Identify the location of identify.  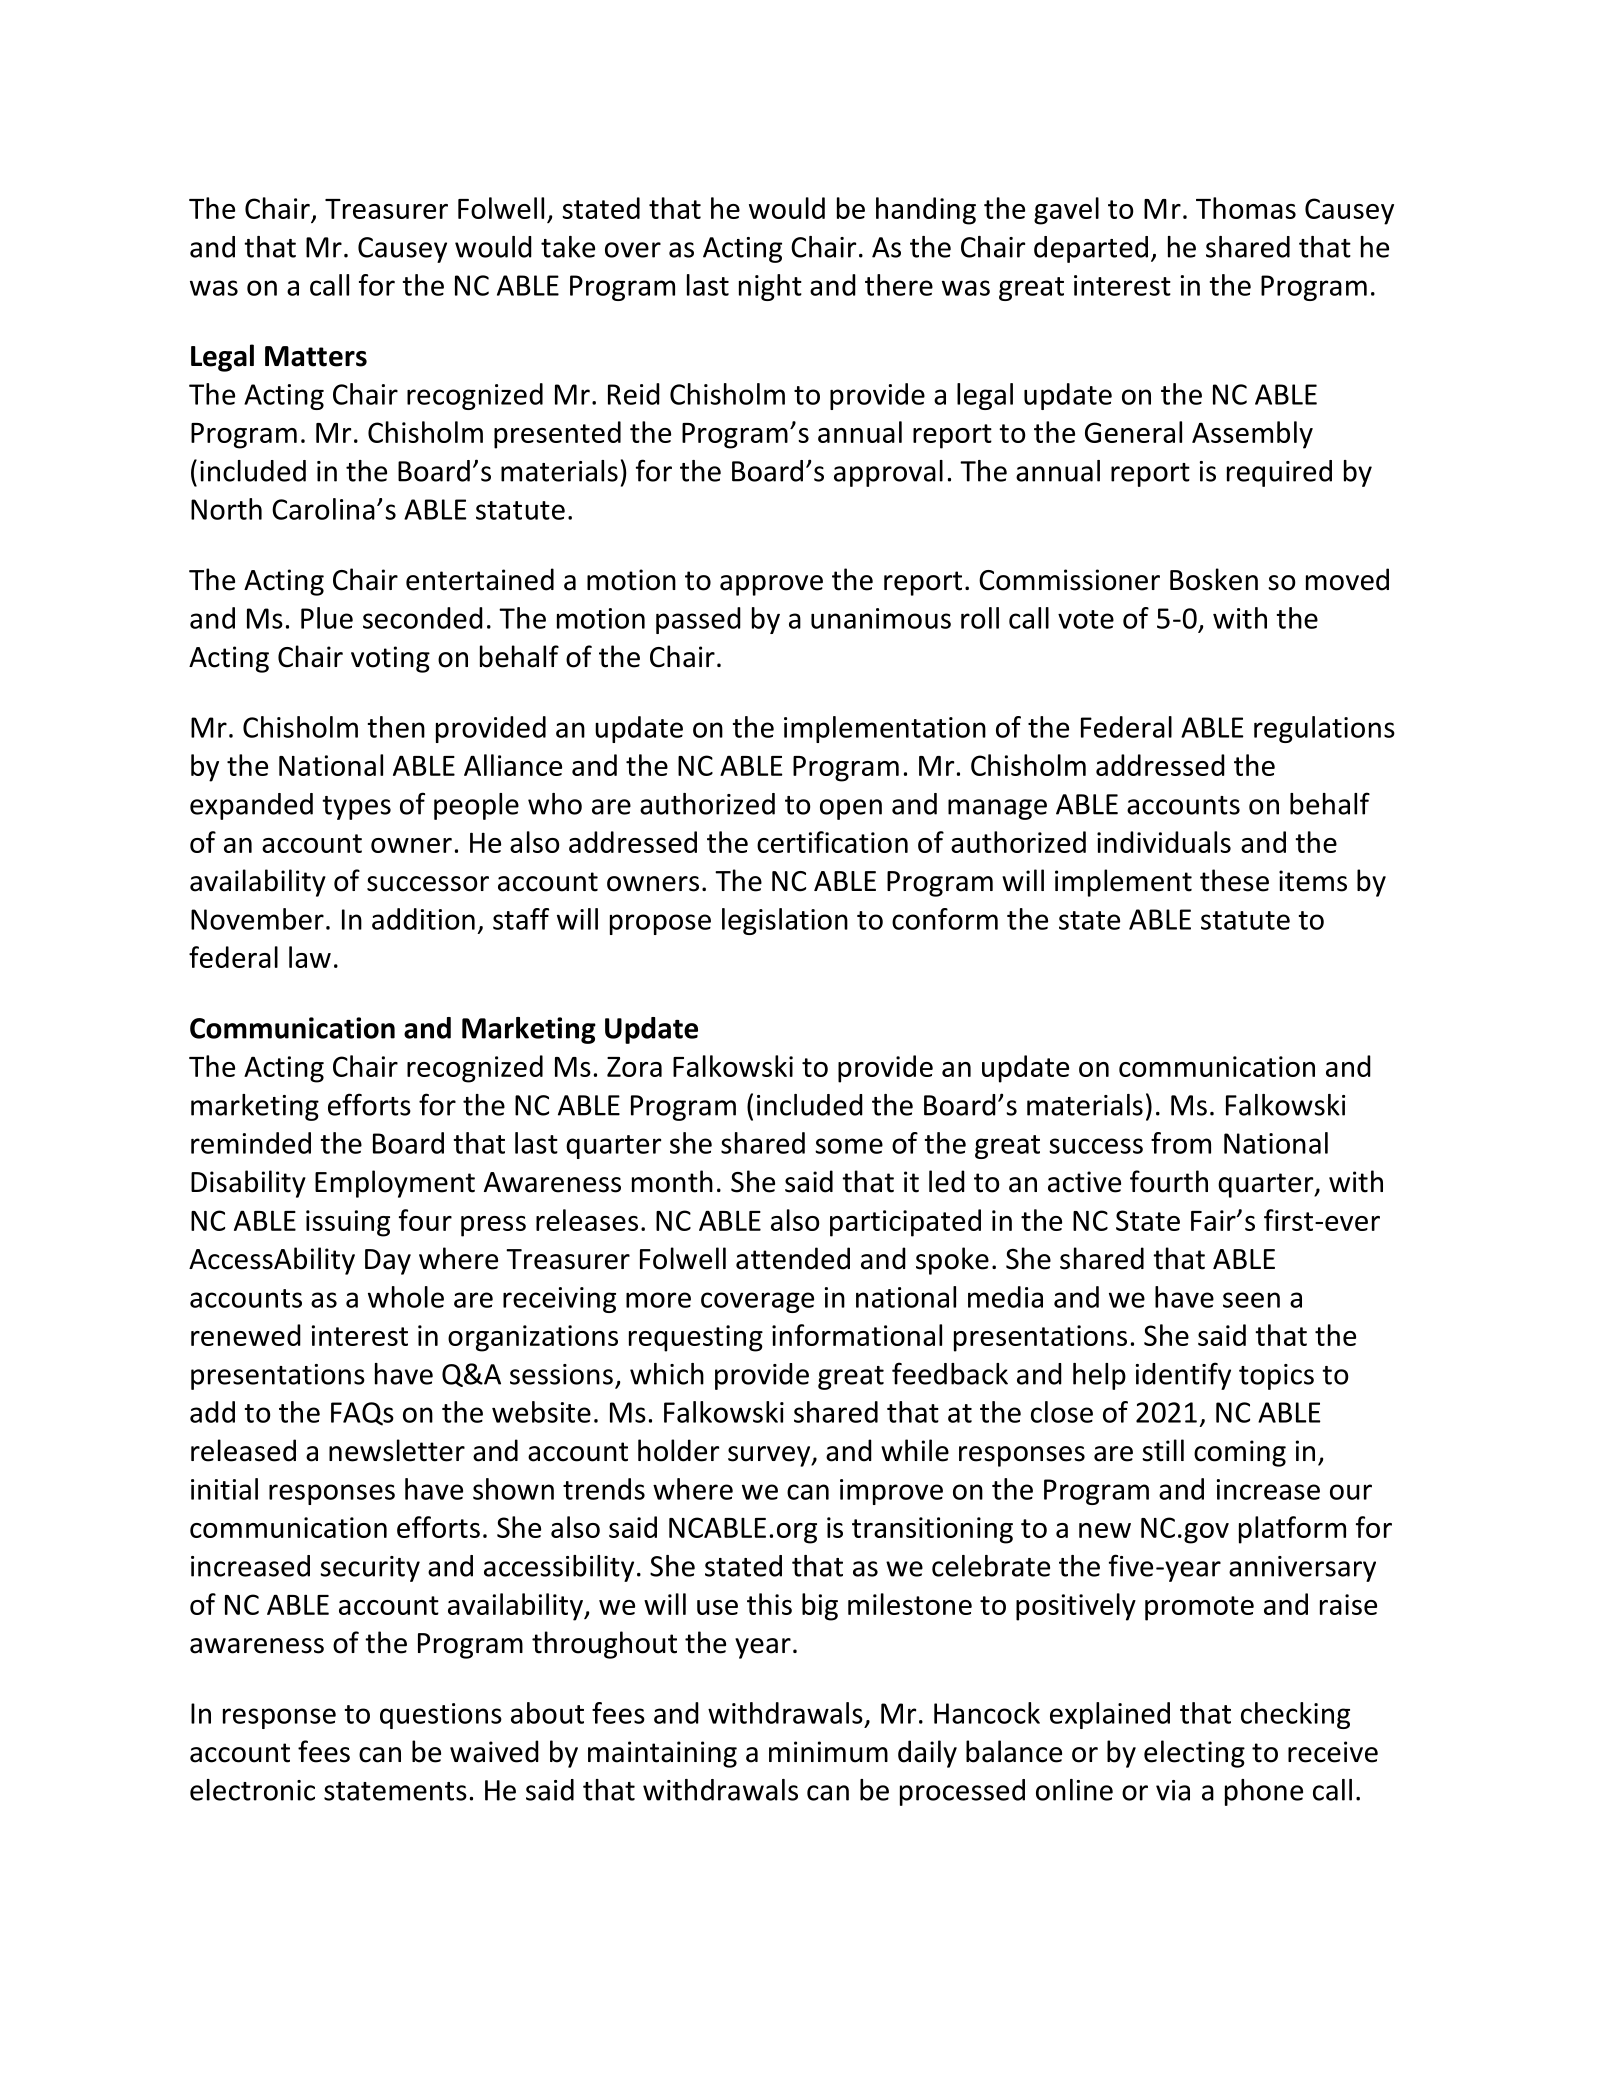
(1183, 1376).
